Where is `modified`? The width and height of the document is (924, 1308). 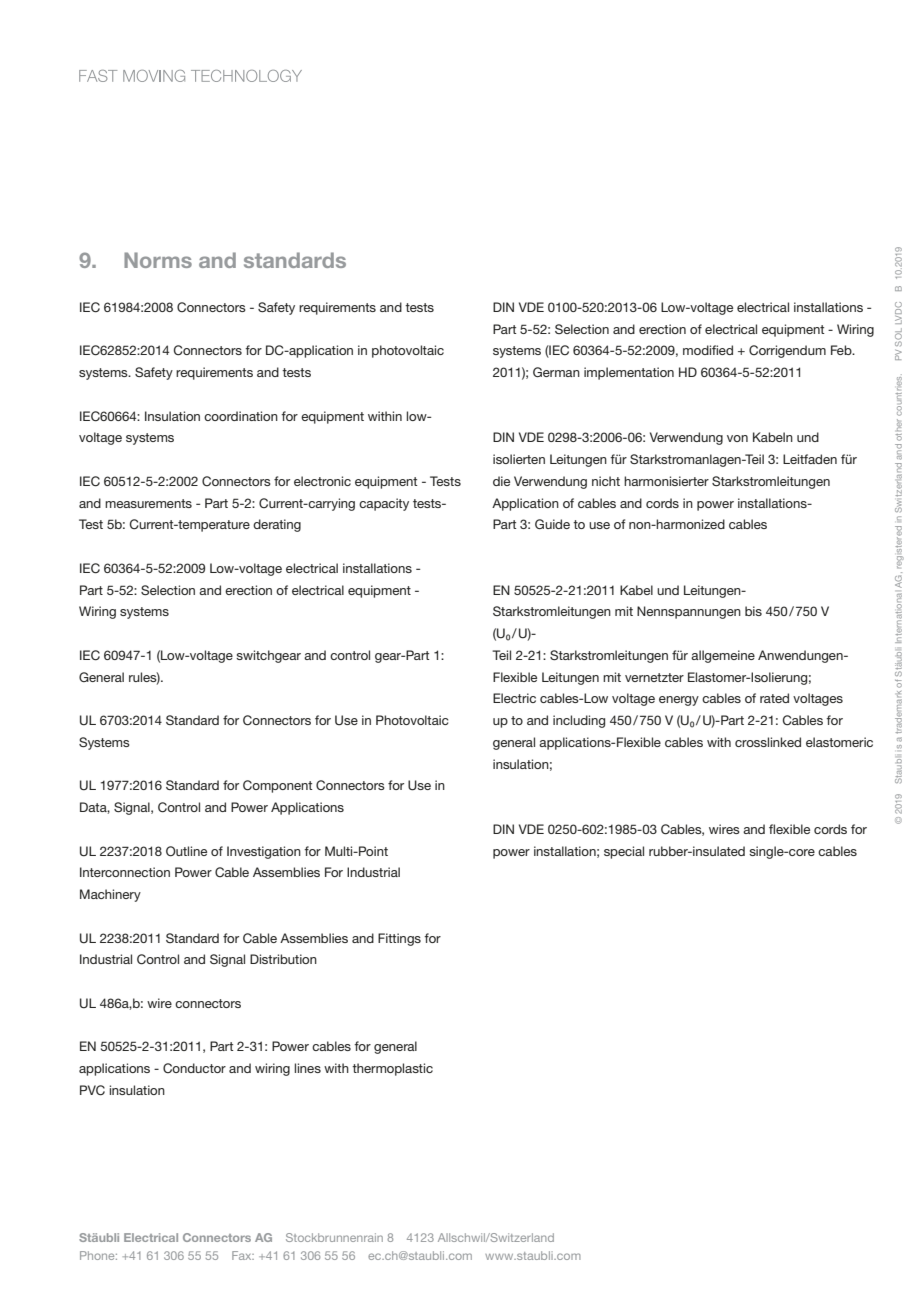
modified is located at coordinates (708, 350).
